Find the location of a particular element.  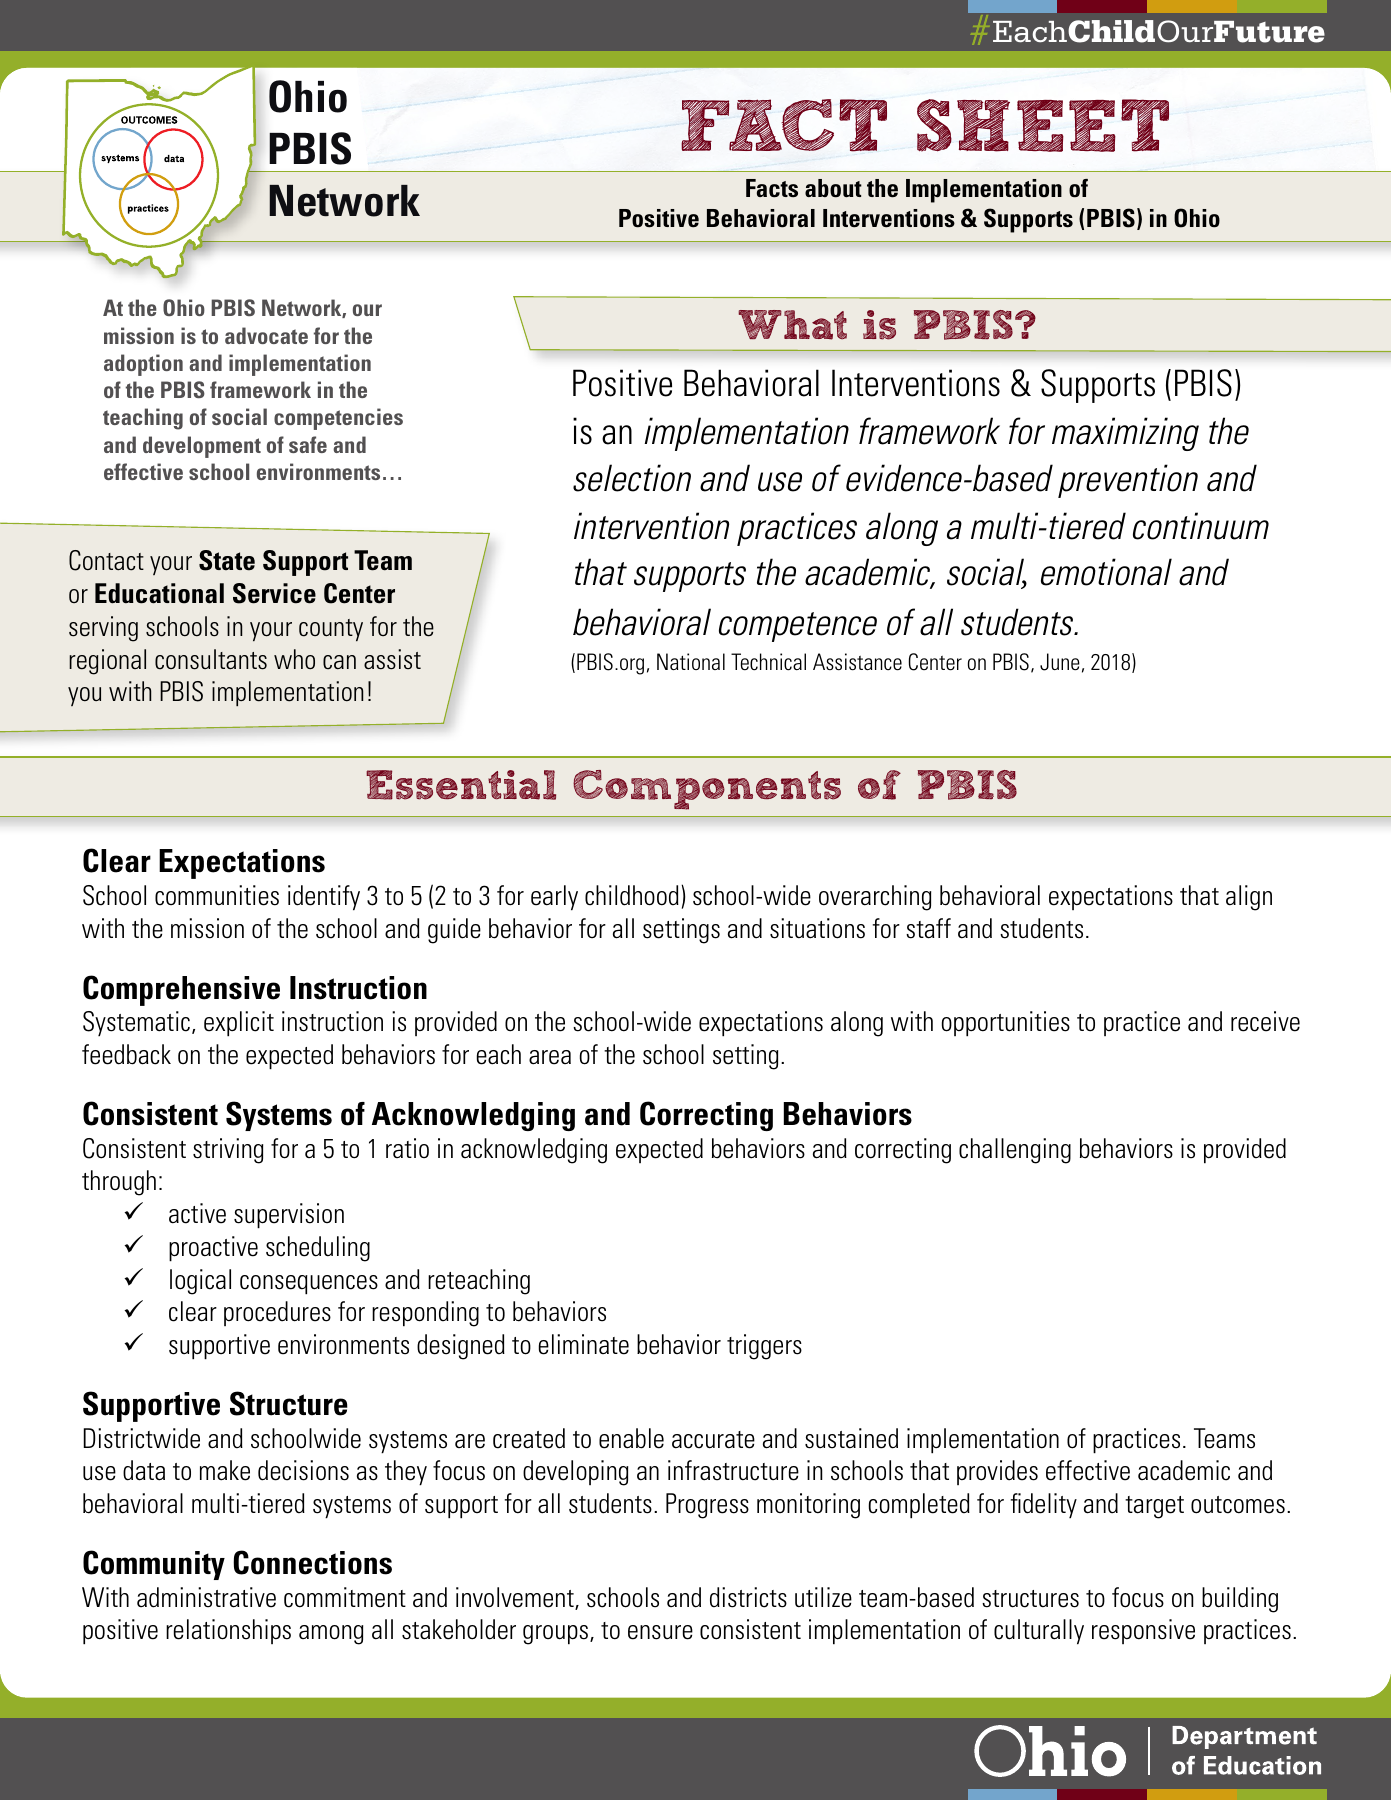

communities is located at coordinates (217, 895).
